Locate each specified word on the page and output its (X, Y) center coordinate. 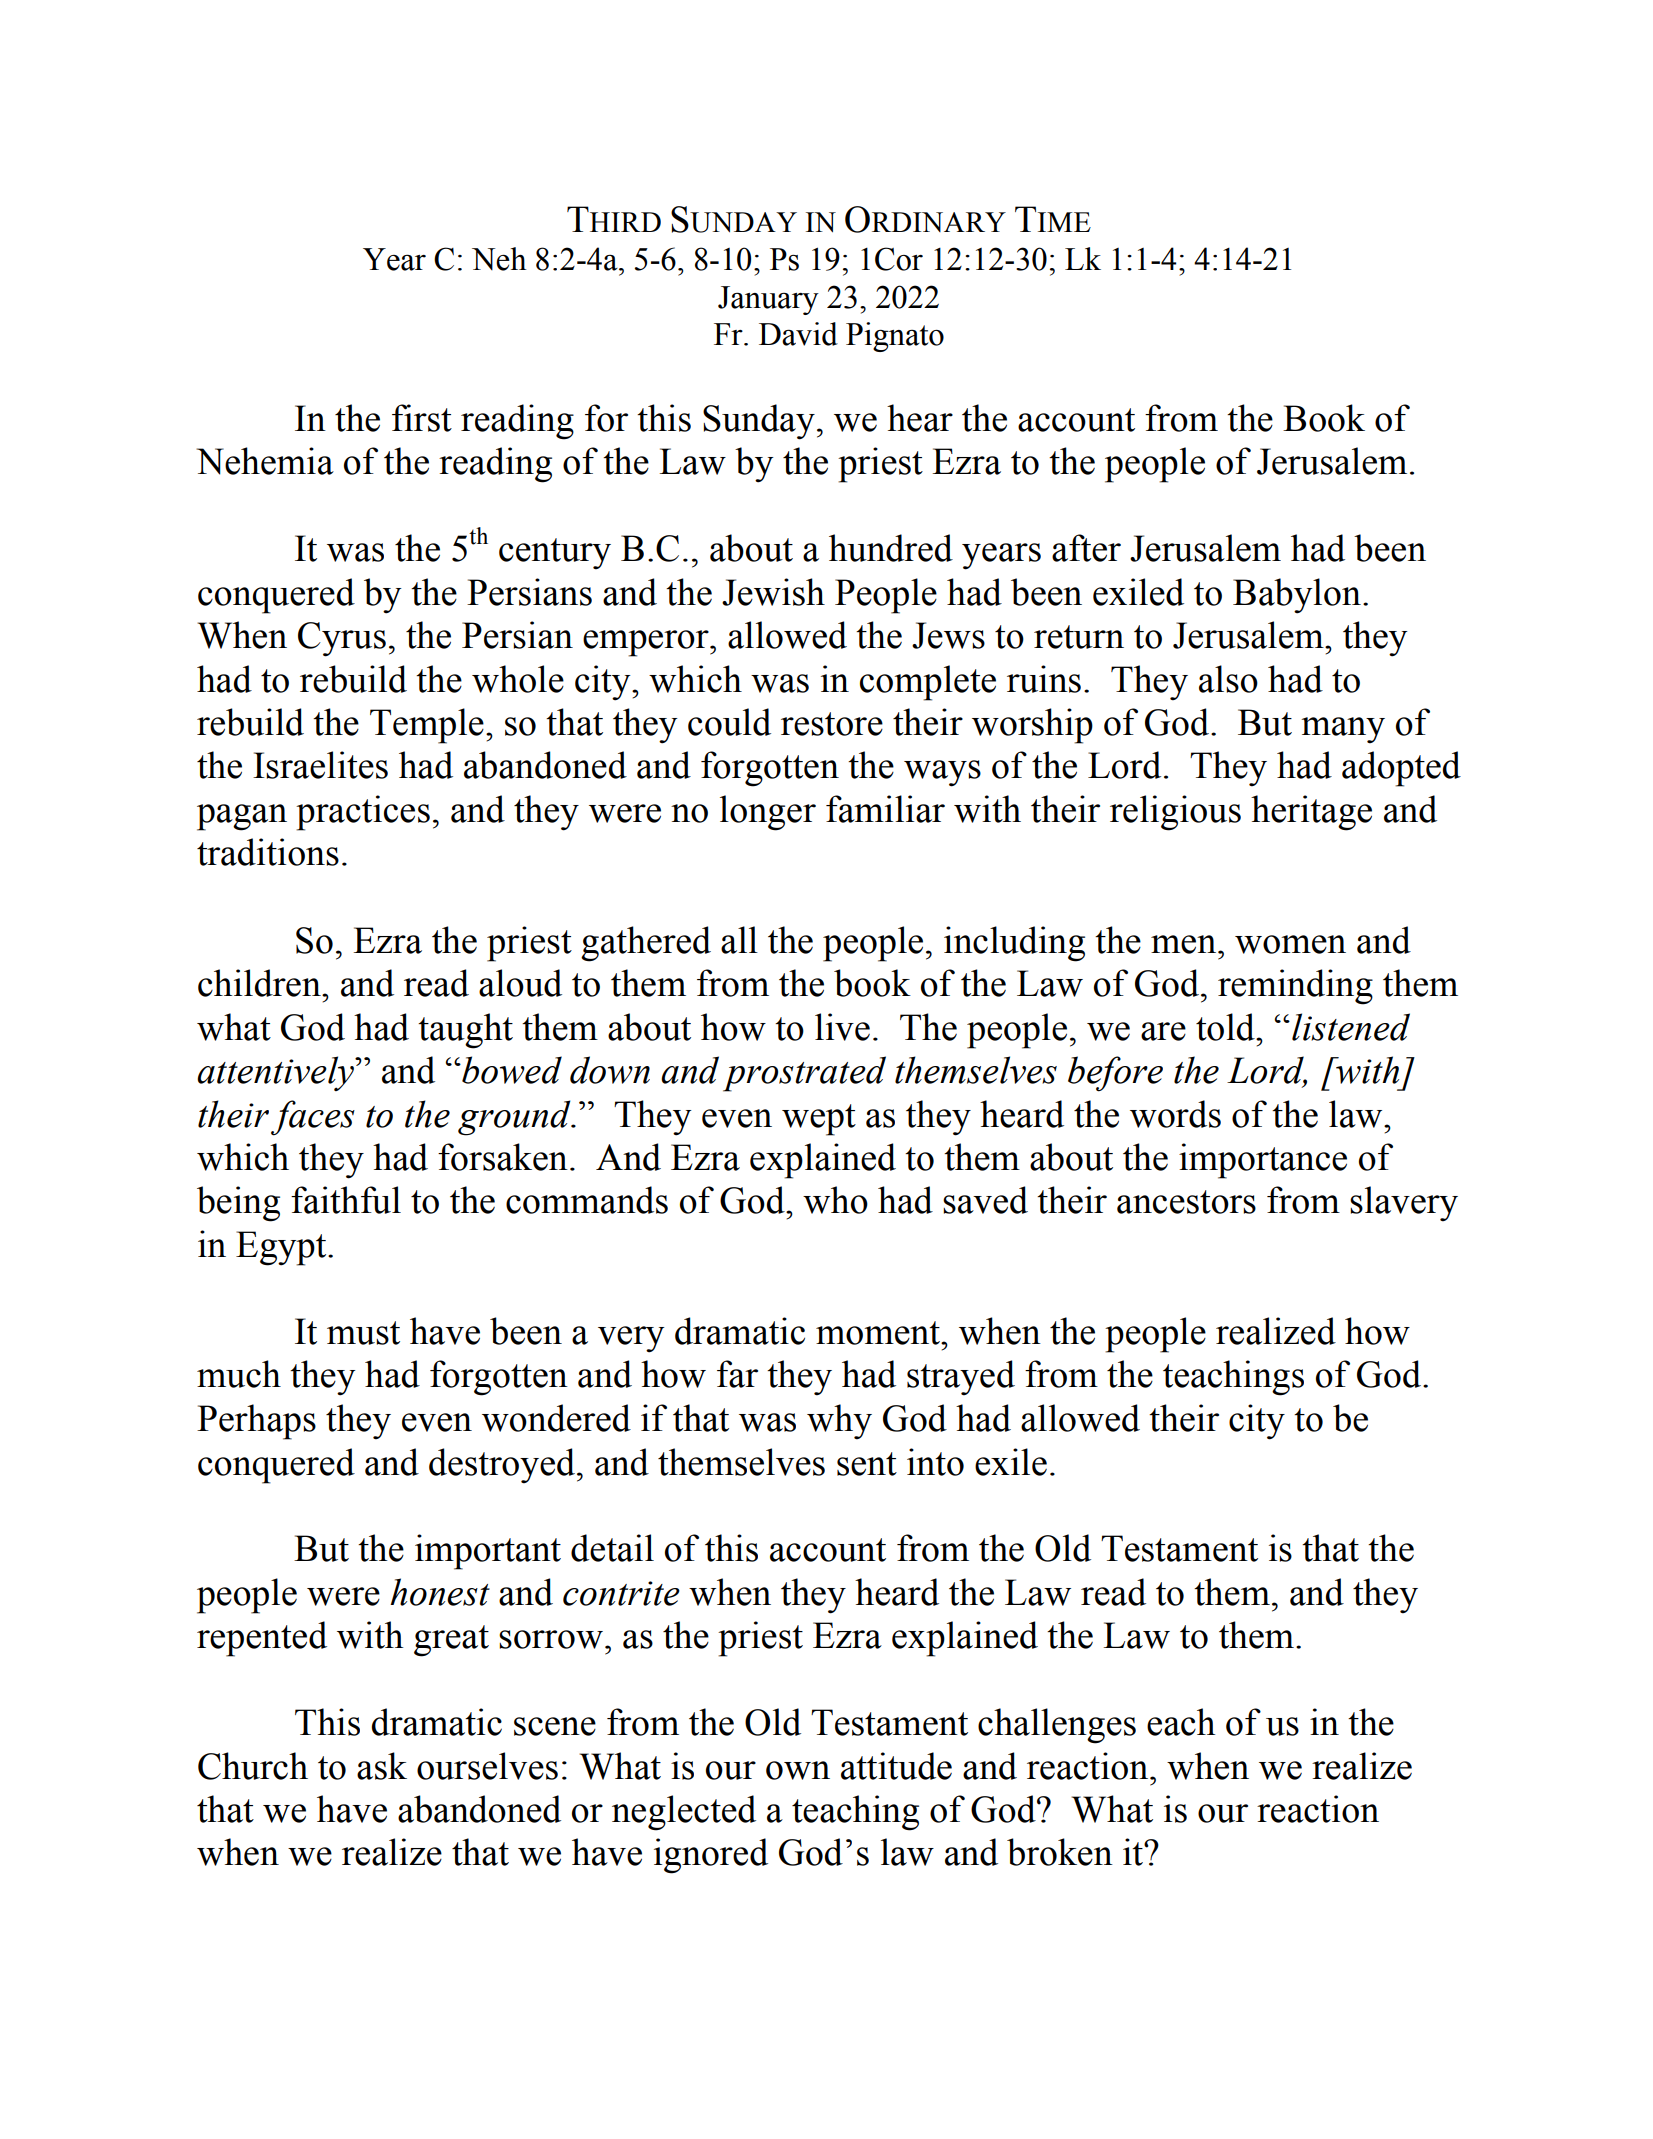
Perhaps (256, 1422)
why (839, 1422)
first (422, 418)
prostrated (804, 1074)
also (1228, 679)
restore (832, 724)
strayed (961, 1378)
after (1086, 548)
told (1226, 1027)
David (798, 334)
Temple (427, 726)
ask (382, 1766)
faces (313, 1118)
